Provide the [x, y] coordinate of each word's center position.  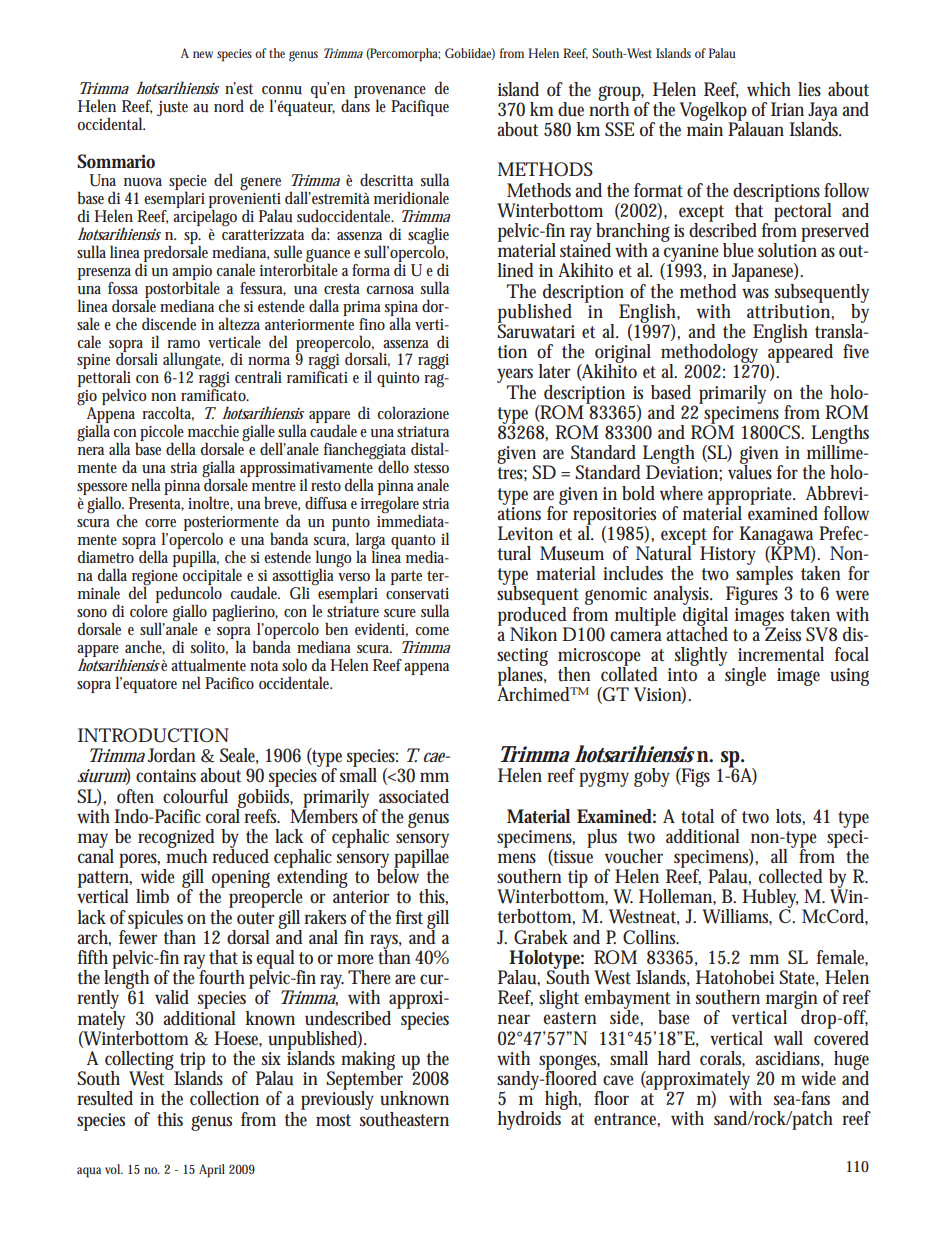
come [432, 631]
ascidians [789, 1059]
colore [149, 609]
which [769, 89]
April [212, 1171]
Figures [751, 596]
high [562, 1102]
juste [172, 108]
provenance [390, 93]
